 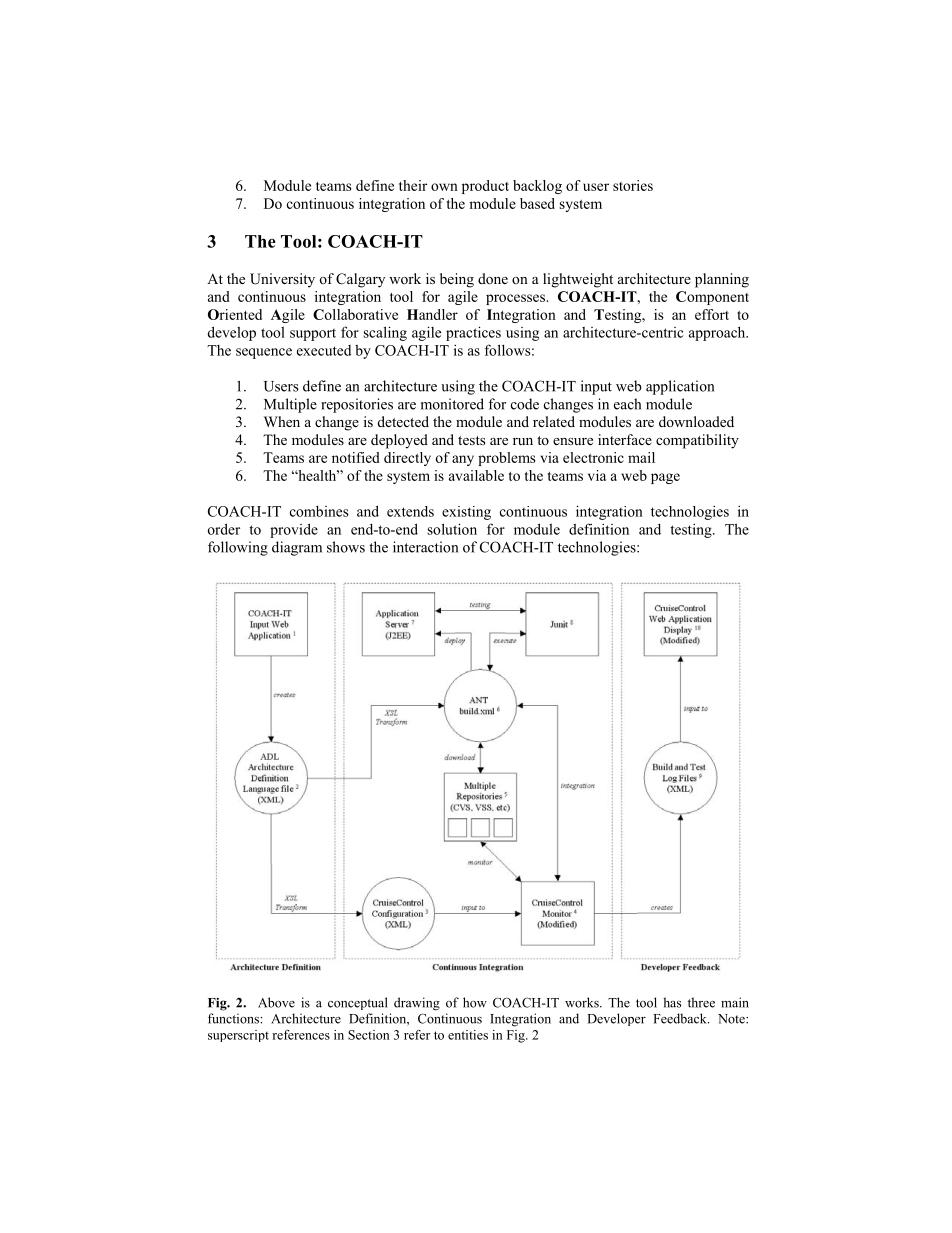 What do you see at coordinates (633, 185) in the document?
I see `stories` at bounding box center [633, 185].
